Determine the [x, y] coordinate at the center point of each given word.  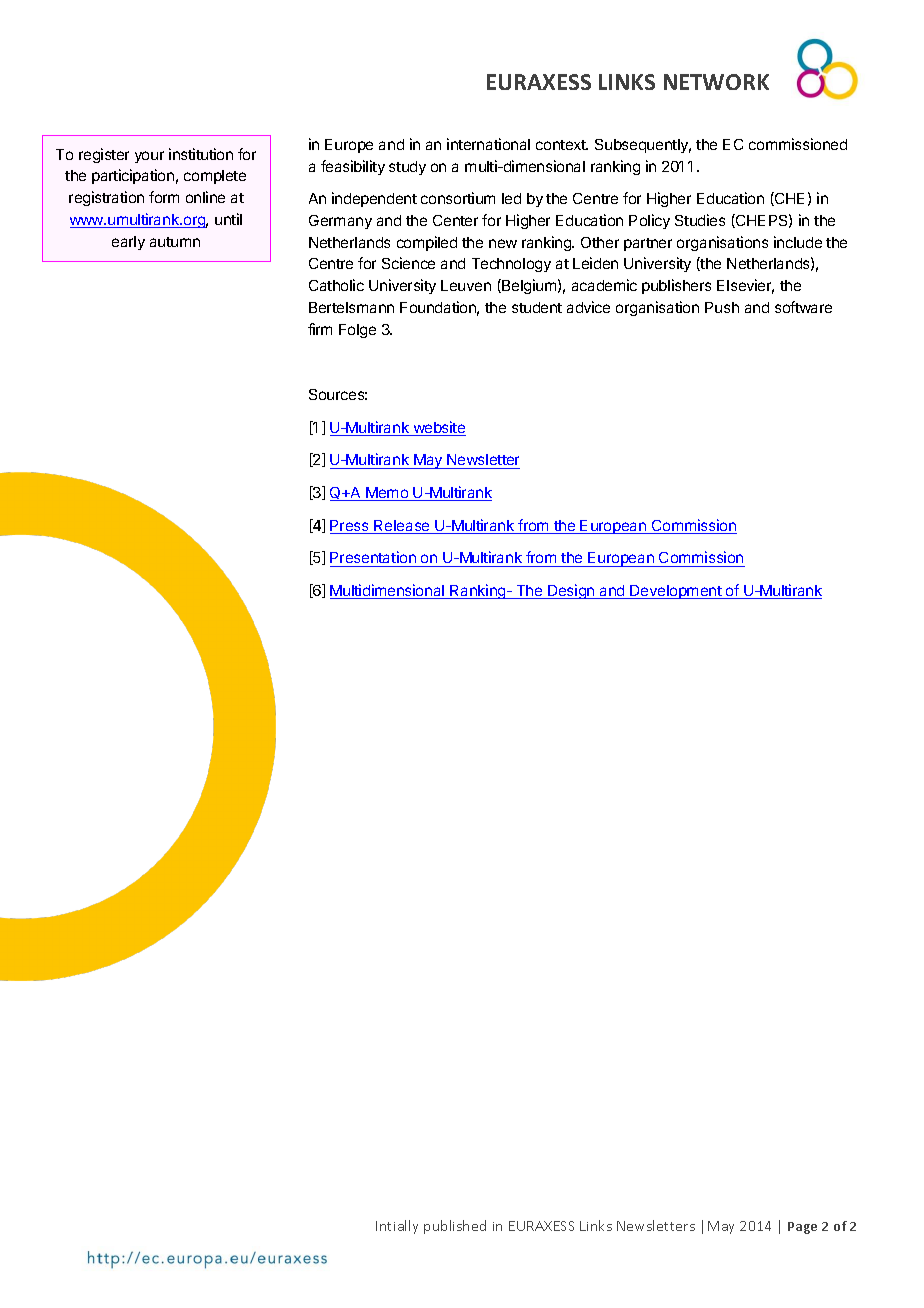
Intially [397, 1227]
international [488, 144]
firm [320, 329]
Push [722, 307]
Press [350, 527]
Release [402, 527]
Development [676, 592]
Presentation [374, 559]
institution [201, 154]
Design [571, 591]
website [438, 428]
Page [802, 1228]
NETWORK [716, 82]
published [455, 1227]
